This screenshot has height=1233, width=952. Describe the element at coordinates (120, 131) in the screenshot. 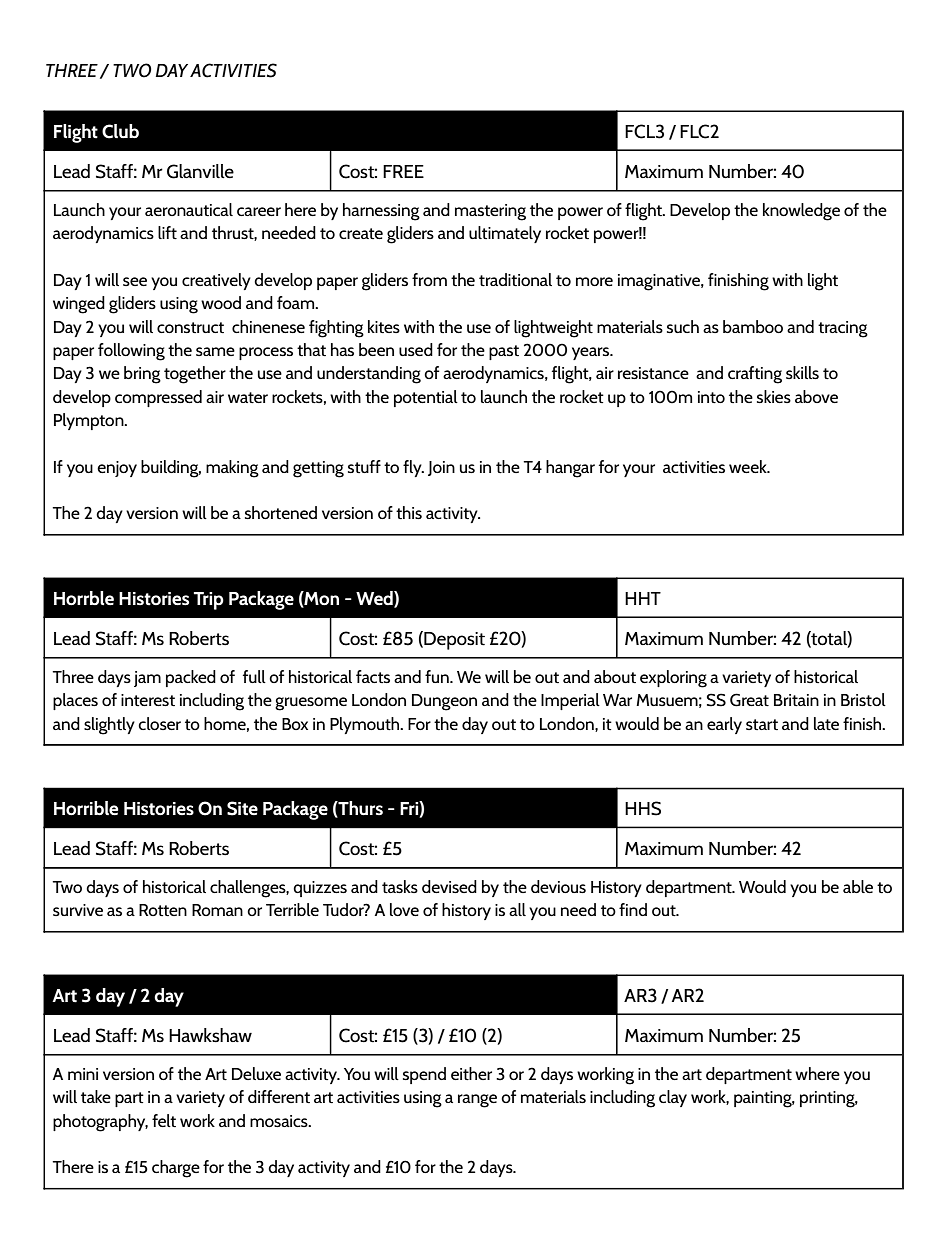

I see `Club` at that location.
